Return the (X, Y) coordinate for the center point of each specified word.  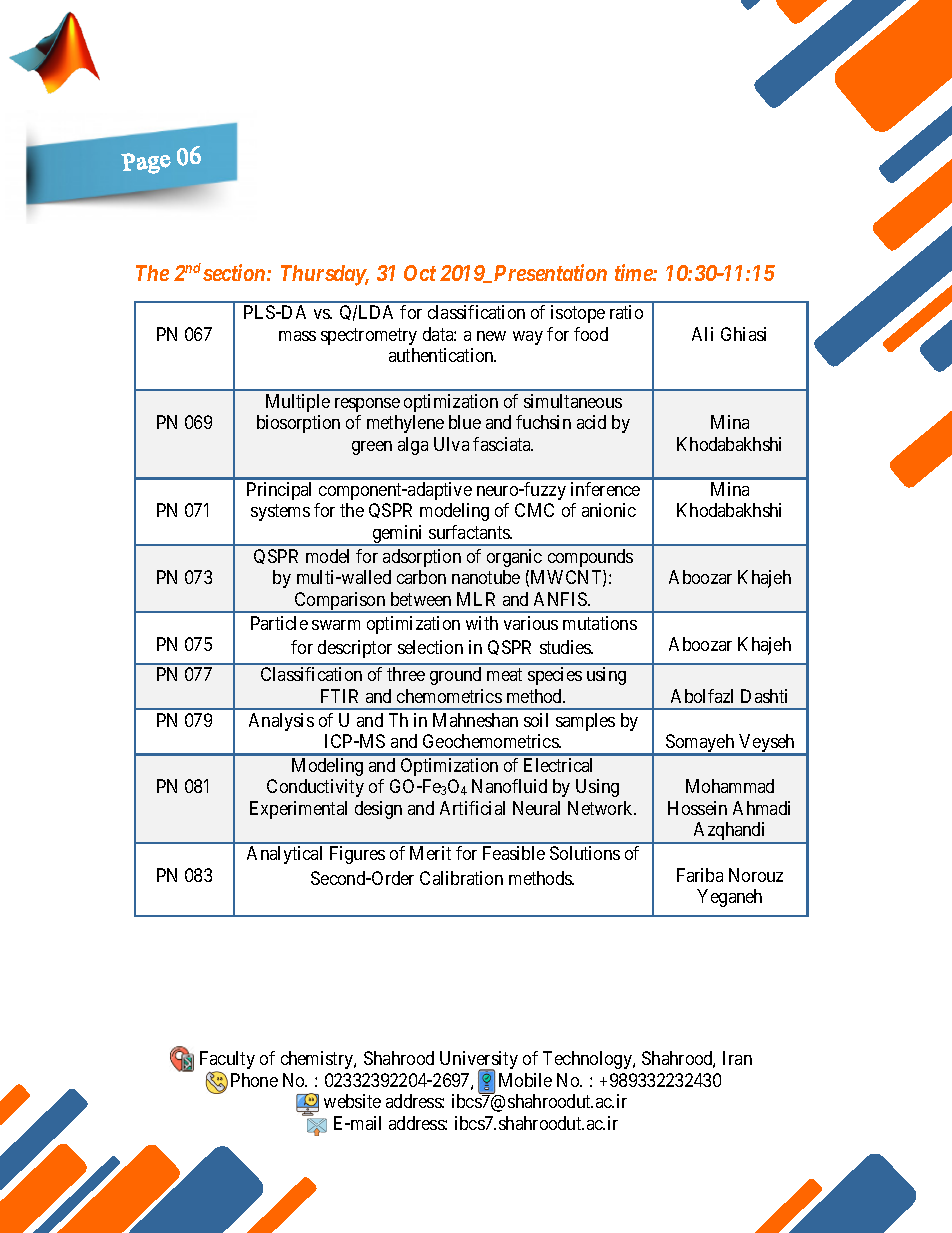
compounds (590, 558)
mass (297, 336)
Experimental (298, 810)
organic (514, 558)
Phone (254, 1080)
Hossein (697, 808)
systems (280, 513)
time (634, 272)
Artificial (472, 808)
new (491, 336)
